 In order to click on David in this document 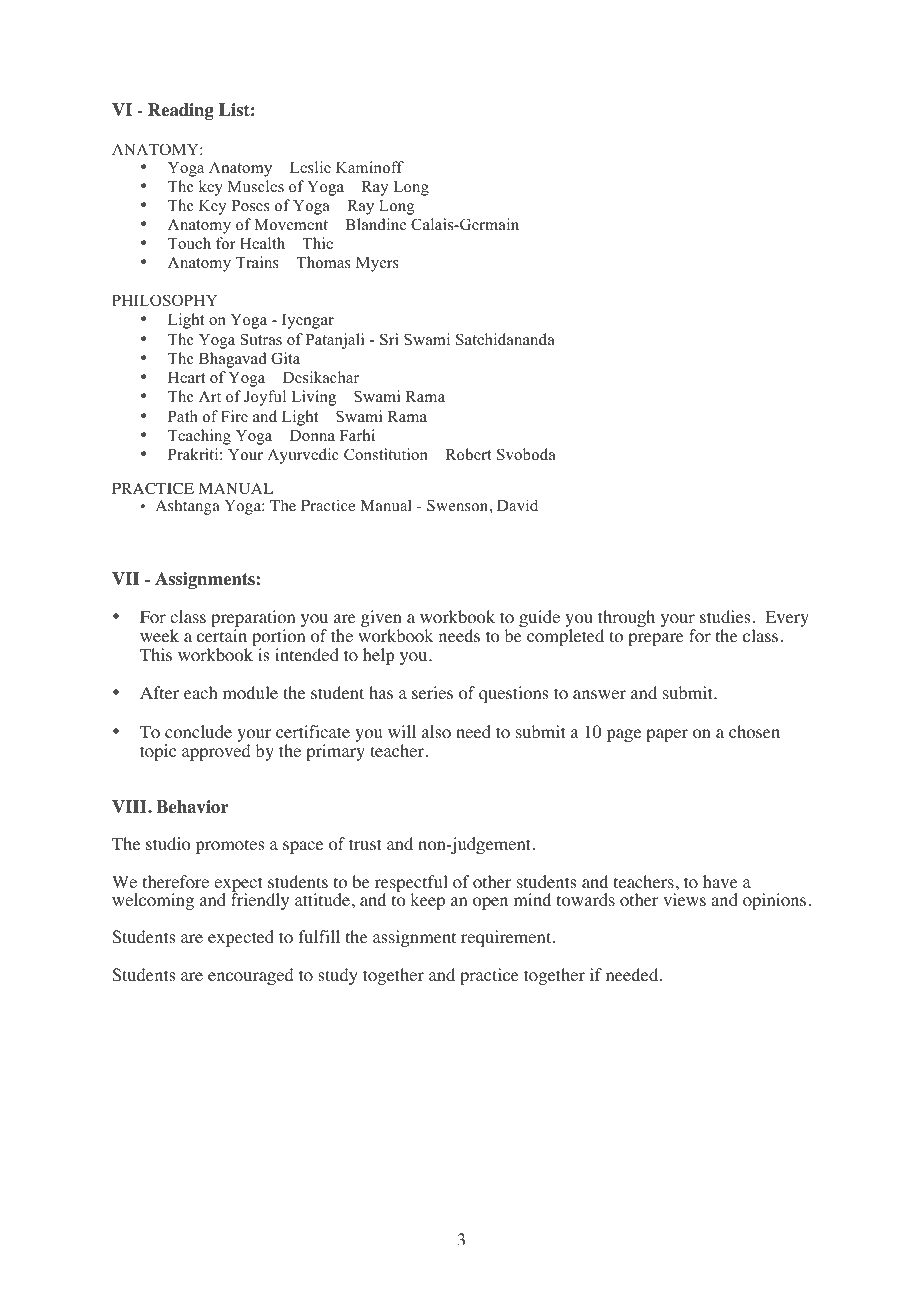, I will do `click(517, 505)`.
